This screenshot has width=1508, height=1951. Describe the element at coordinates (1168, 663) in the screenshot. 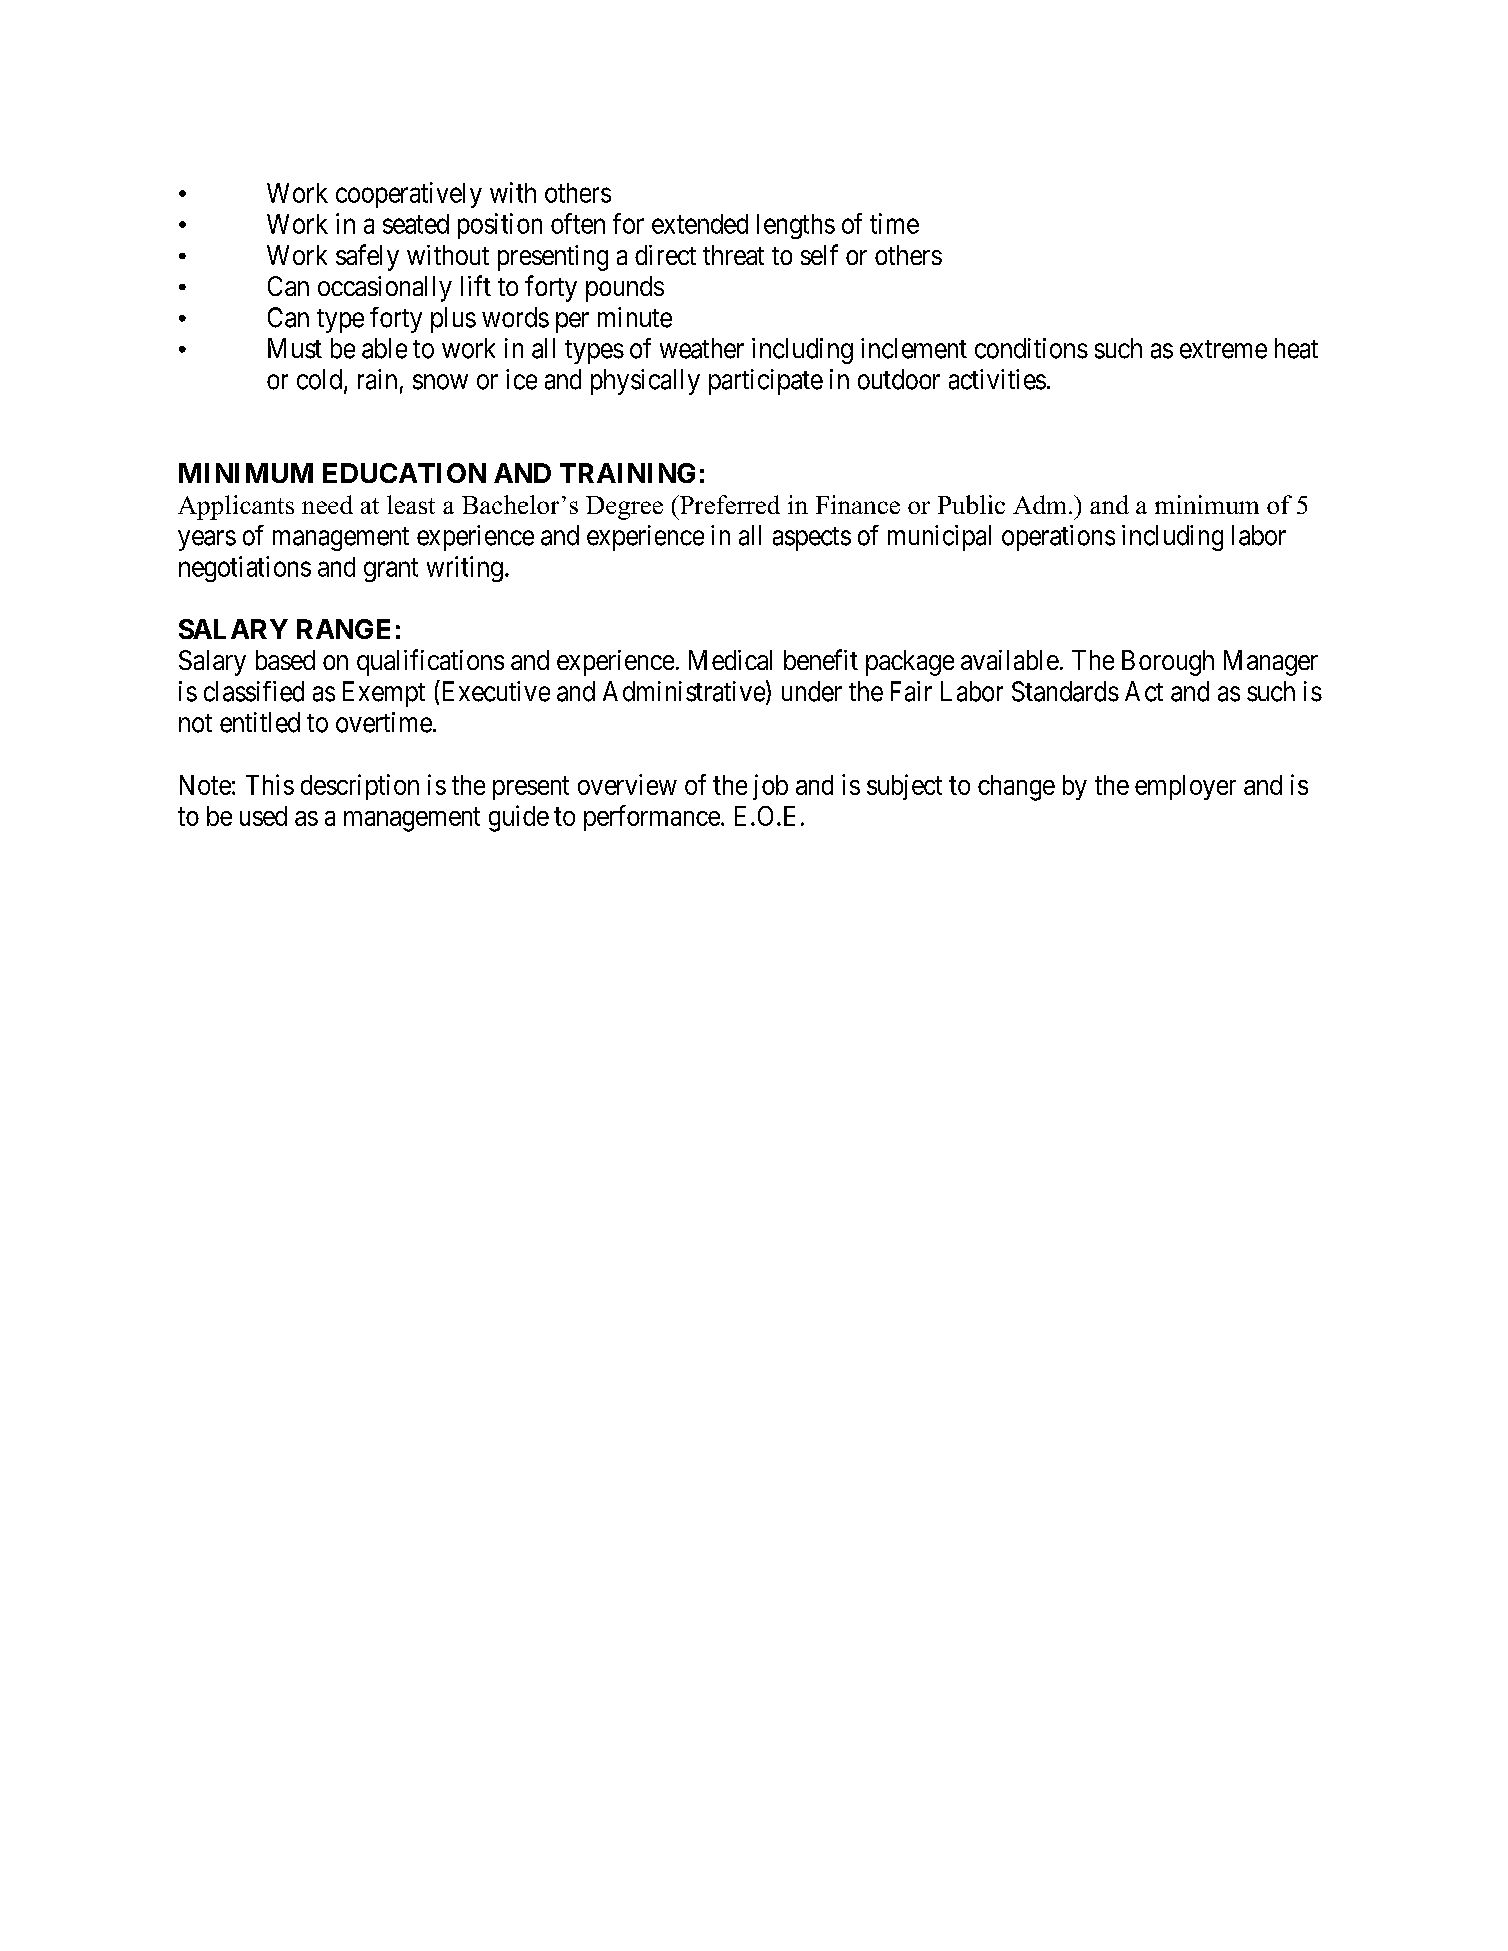

I see `Borough` at that location.
